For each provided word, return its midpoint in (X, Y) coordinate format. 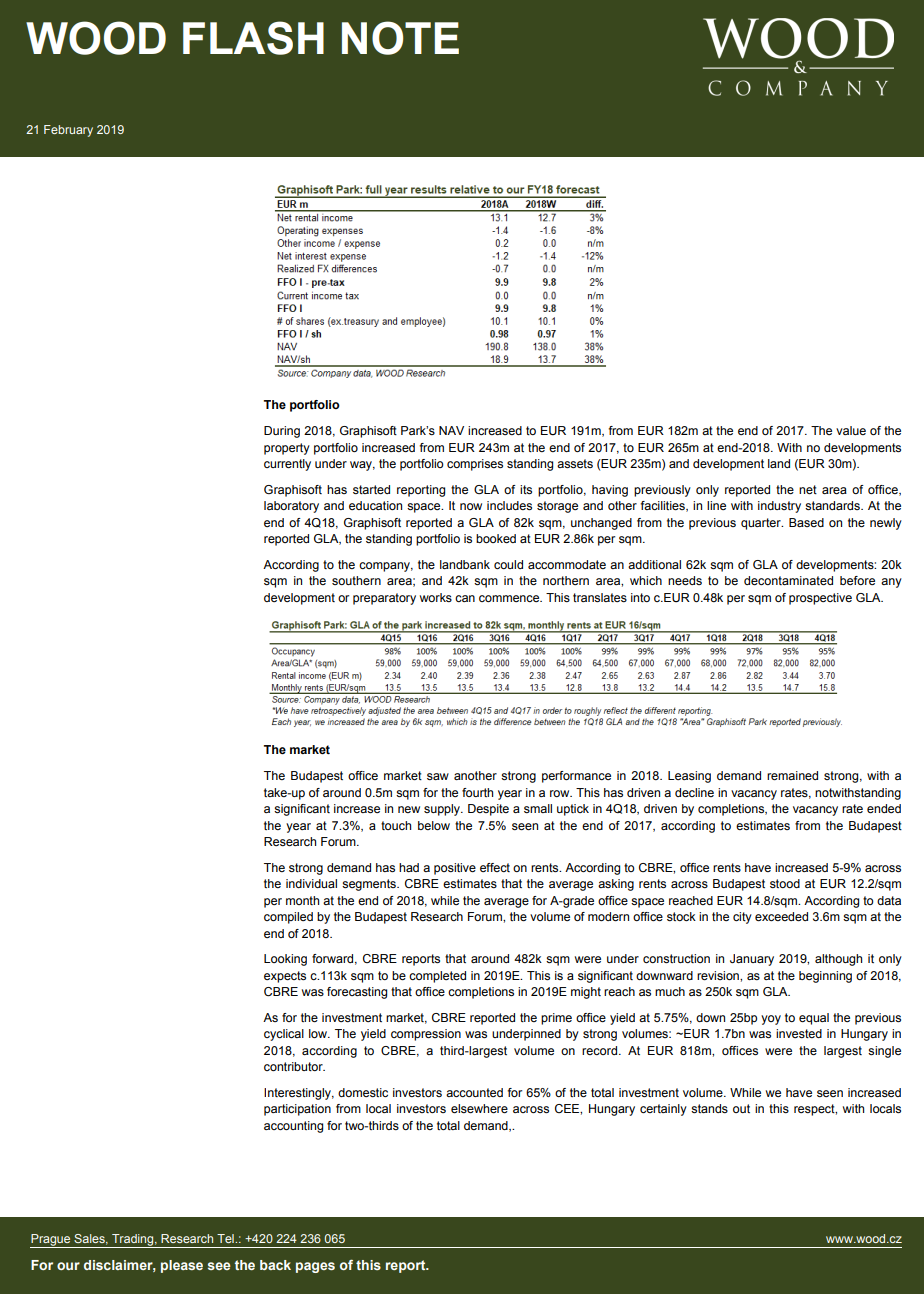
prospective (820, 599)
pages (315, 1267)
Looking (285, 960)
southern (356, 580)
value (851, 430)
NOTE (400, 38)
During (282, 432)
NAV (451, 430)
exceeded (781, 916)
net (808, 489)
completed (437, 977)
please (182, 1266)
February (68, 131)
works (436, 597)
